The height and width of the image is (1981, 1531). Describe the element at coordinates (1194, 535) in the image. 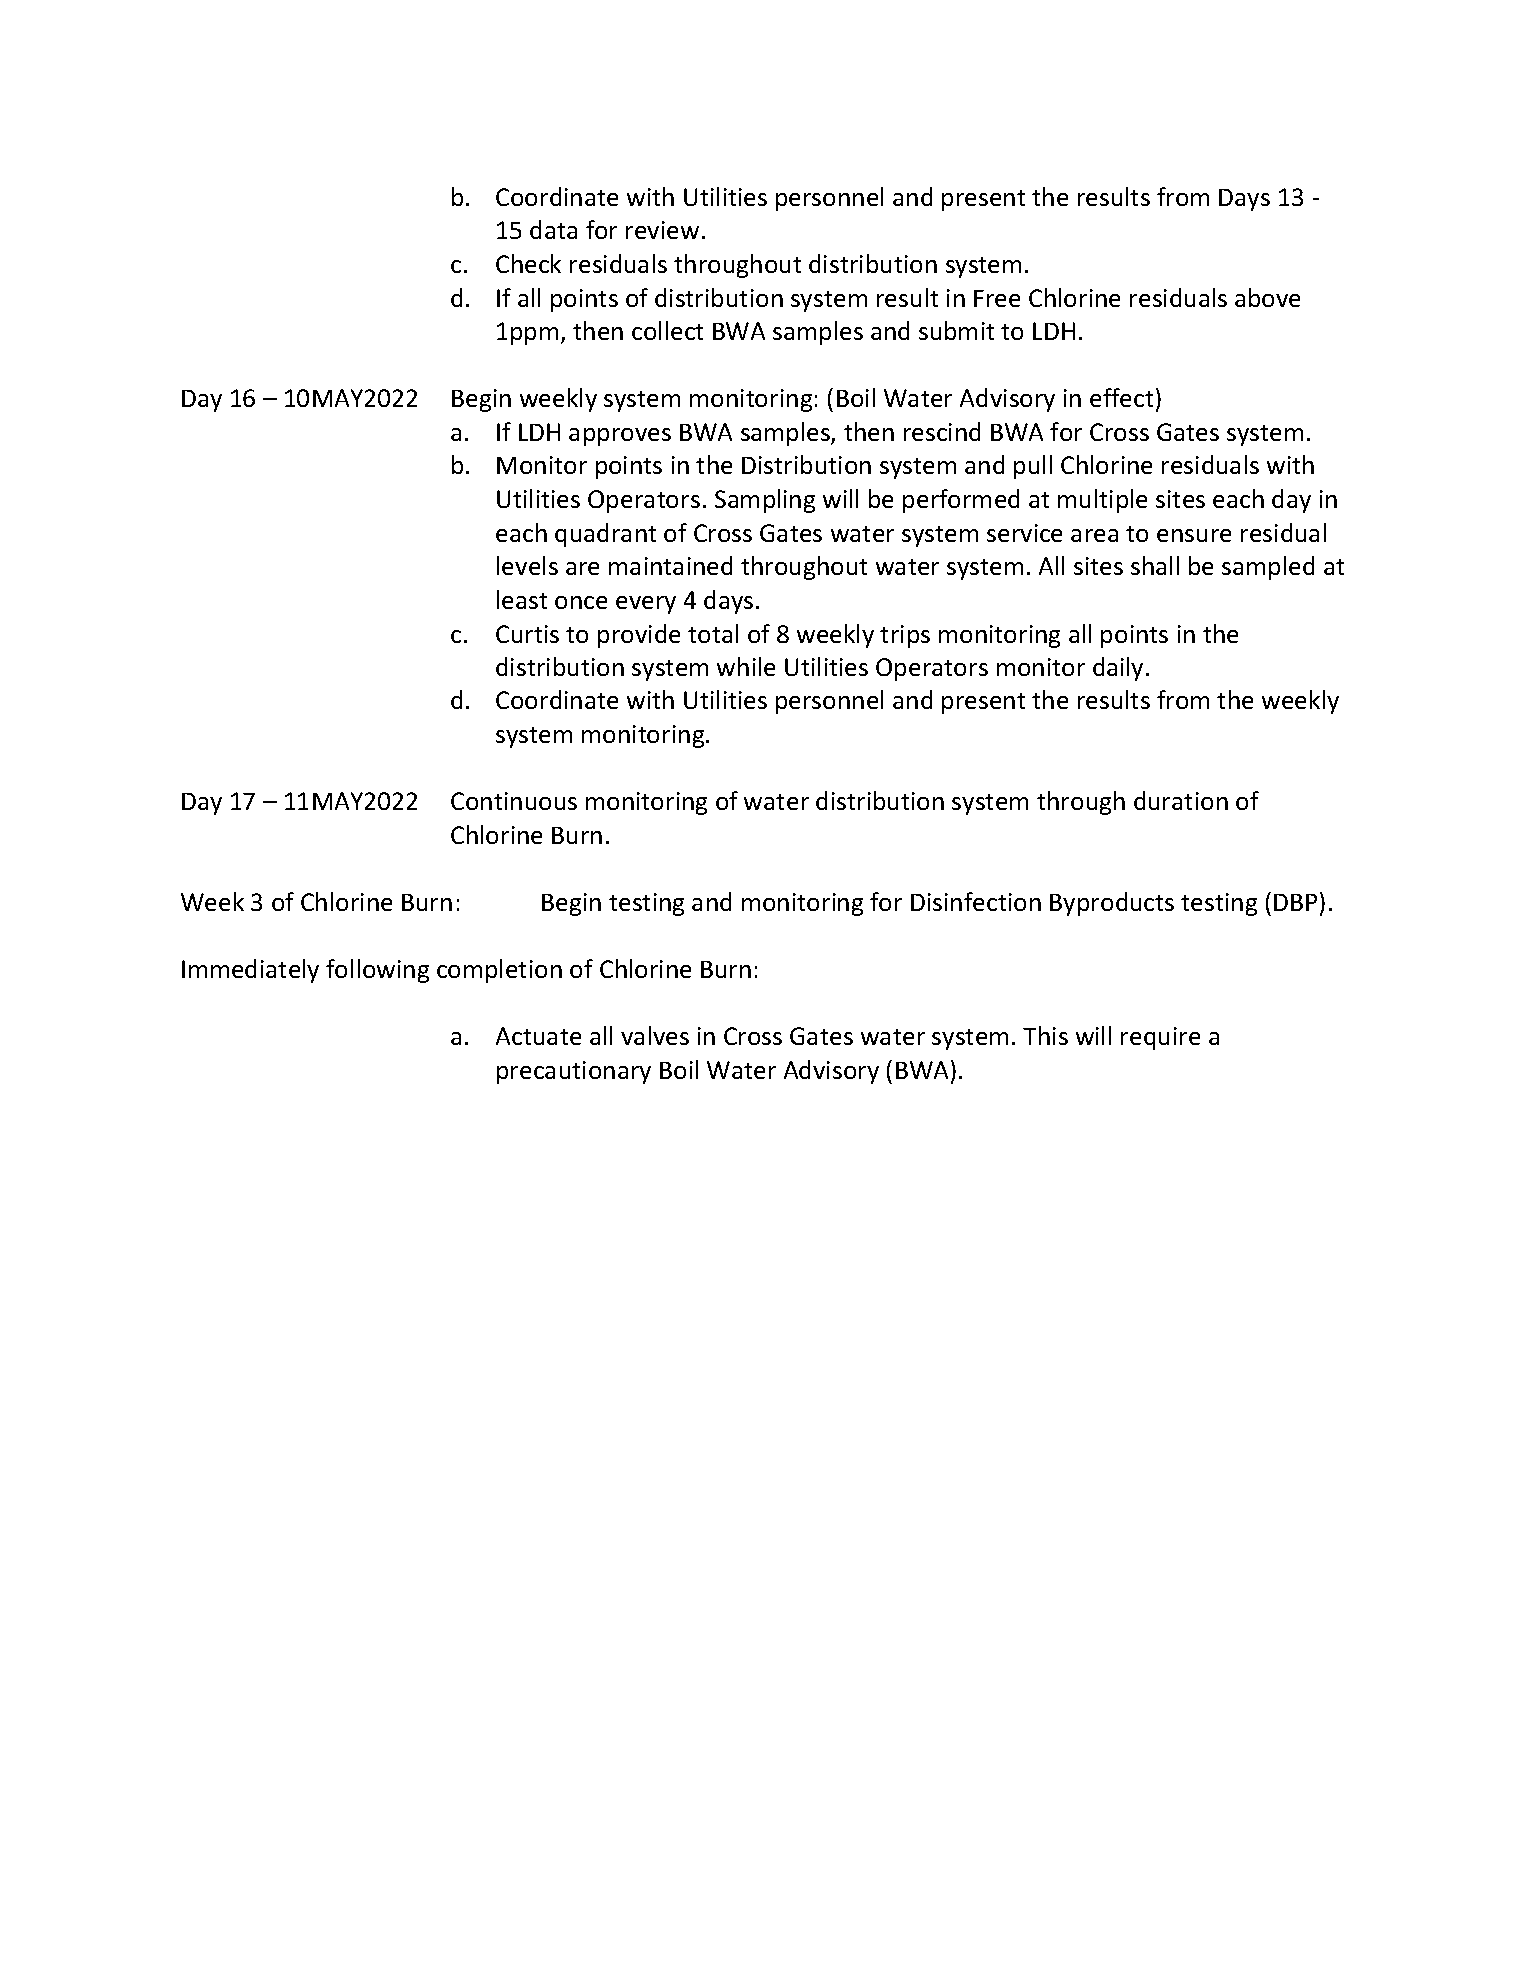

I see `ensure` at that location.
